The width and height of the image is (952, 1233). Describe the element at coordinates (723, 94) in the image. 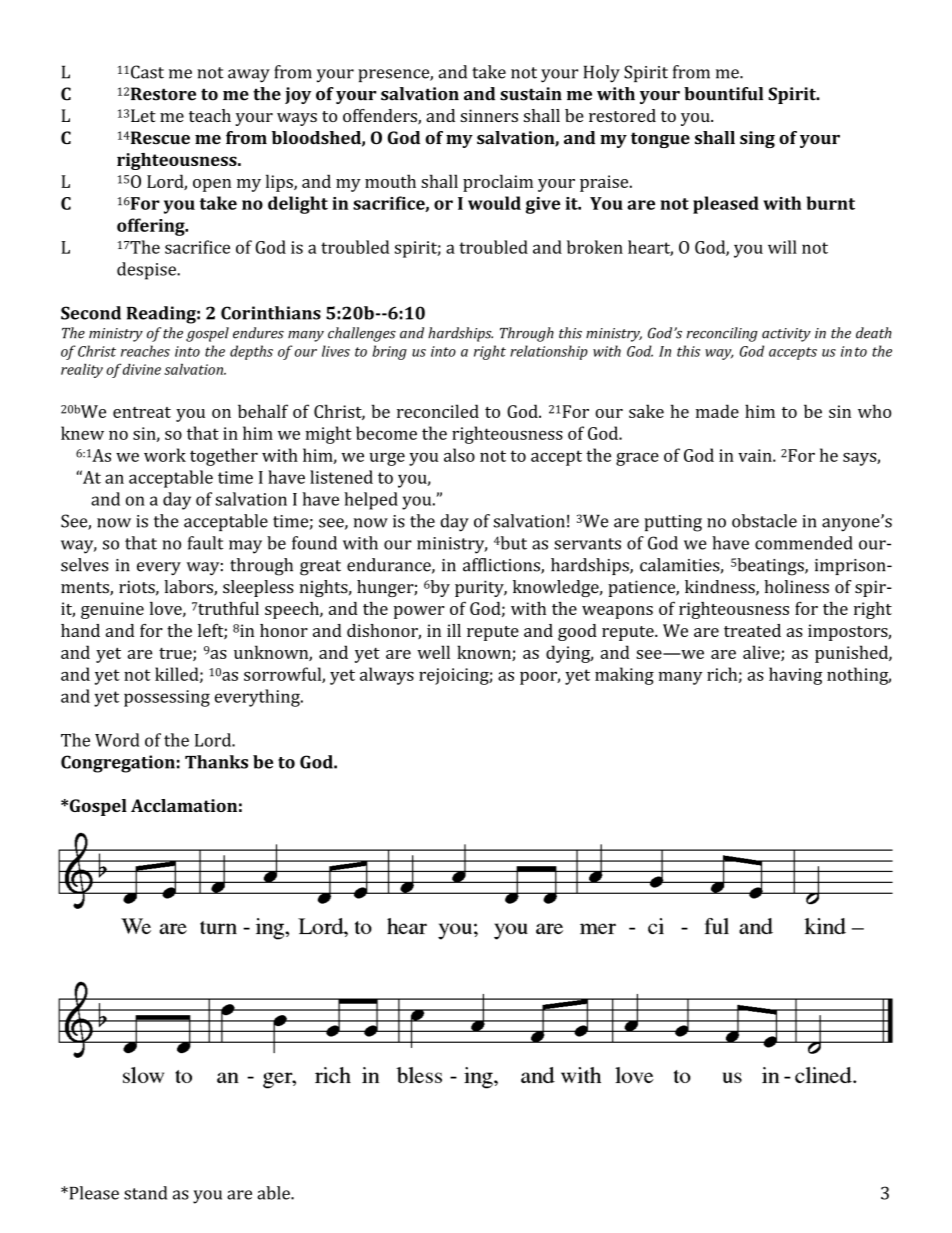

I see `bountiful` at that location.
